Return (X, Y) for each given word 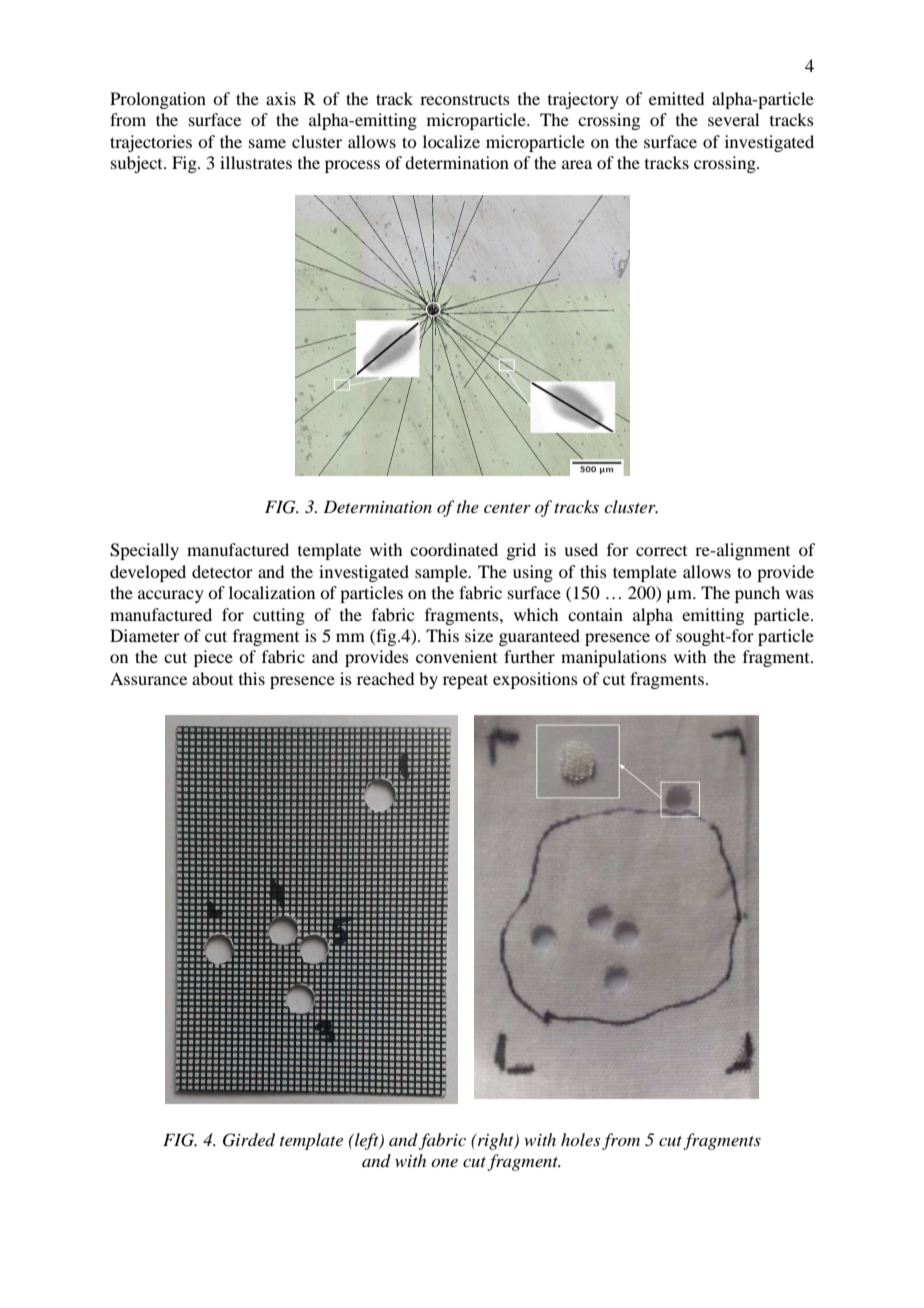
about (212, 678)
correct (661, 551)
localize (451, 141)
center (507, 508)
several (733, 119)
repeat (465, 681)
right (495, 1141)
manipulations (614, 658)
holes (580, 1139)
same (267, 143)
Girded (249, 1140)
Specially (144, 551)
